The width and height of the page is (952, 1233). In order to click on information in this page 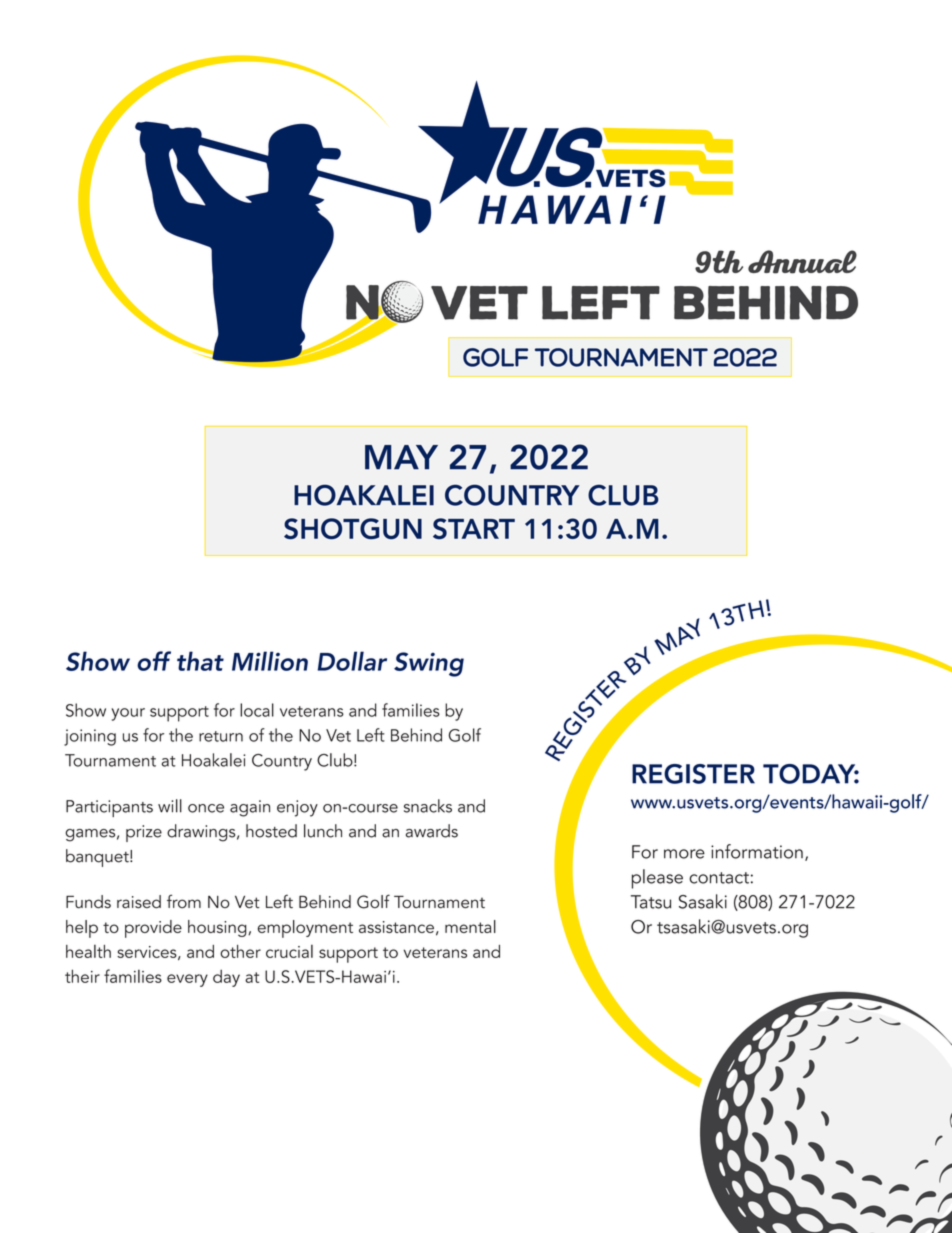, I will do `click(757, 851)`.
